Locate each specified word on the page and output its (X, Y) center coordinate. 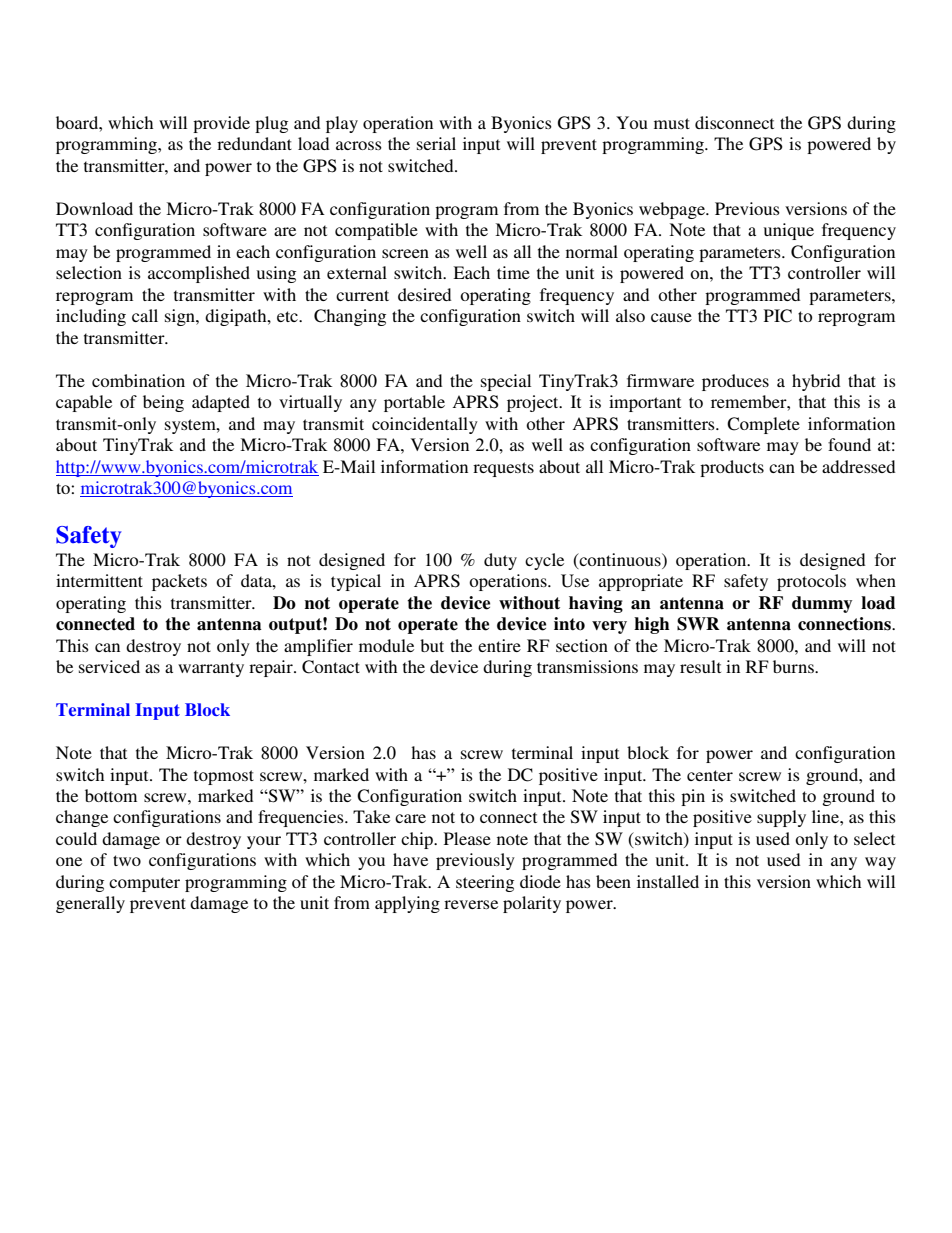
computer (144, 884)
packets (179, 582)
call (145, 315)
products (732, 468)
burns (794, 666)
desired (424, 294)
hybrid (816, 382)
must (672, 123)
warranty (211, 669)
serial (436, 143)
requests (503, 469)
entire (499, 645)
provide (221, 124)
